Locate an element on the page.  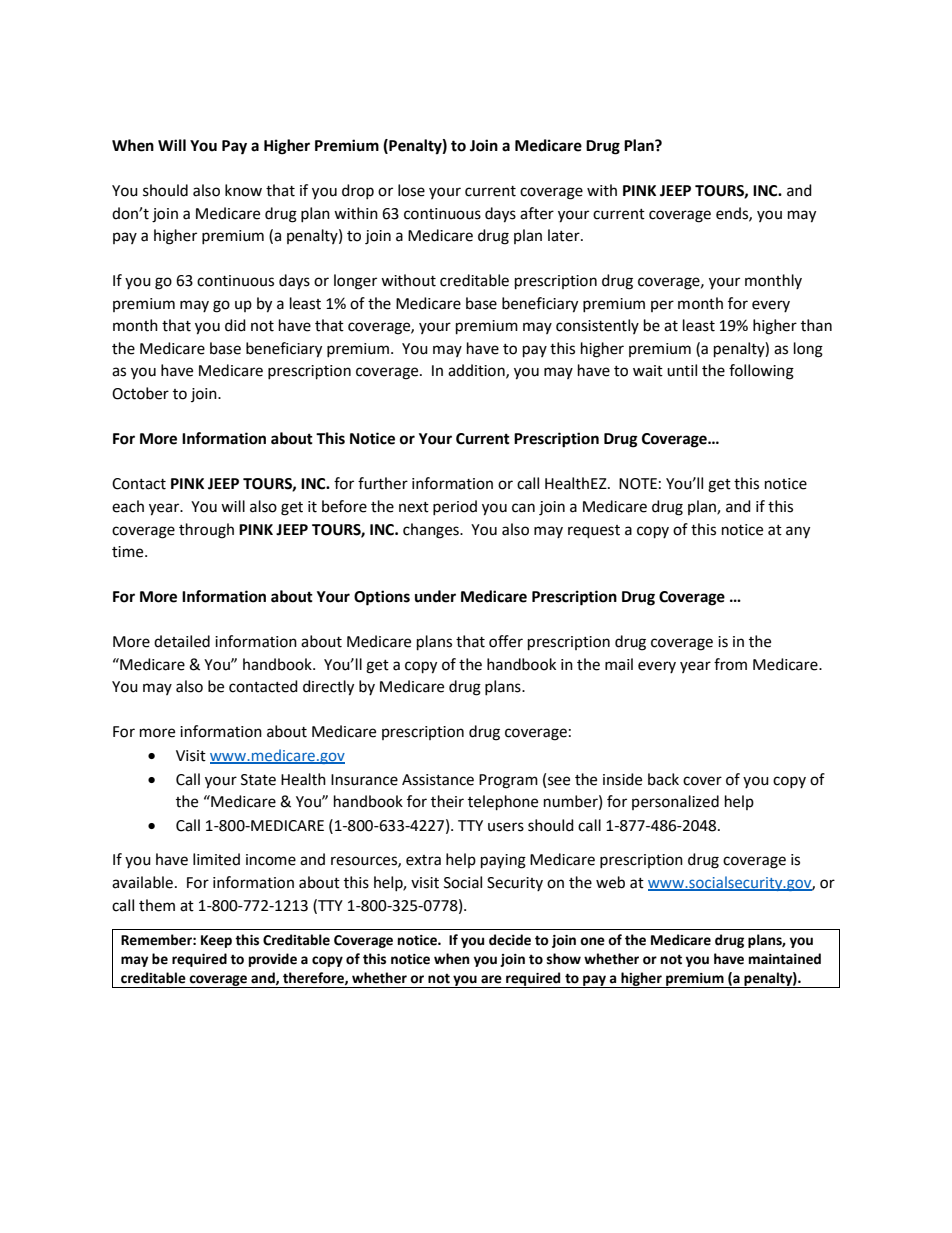
under is located at coordinates (435, 596).
